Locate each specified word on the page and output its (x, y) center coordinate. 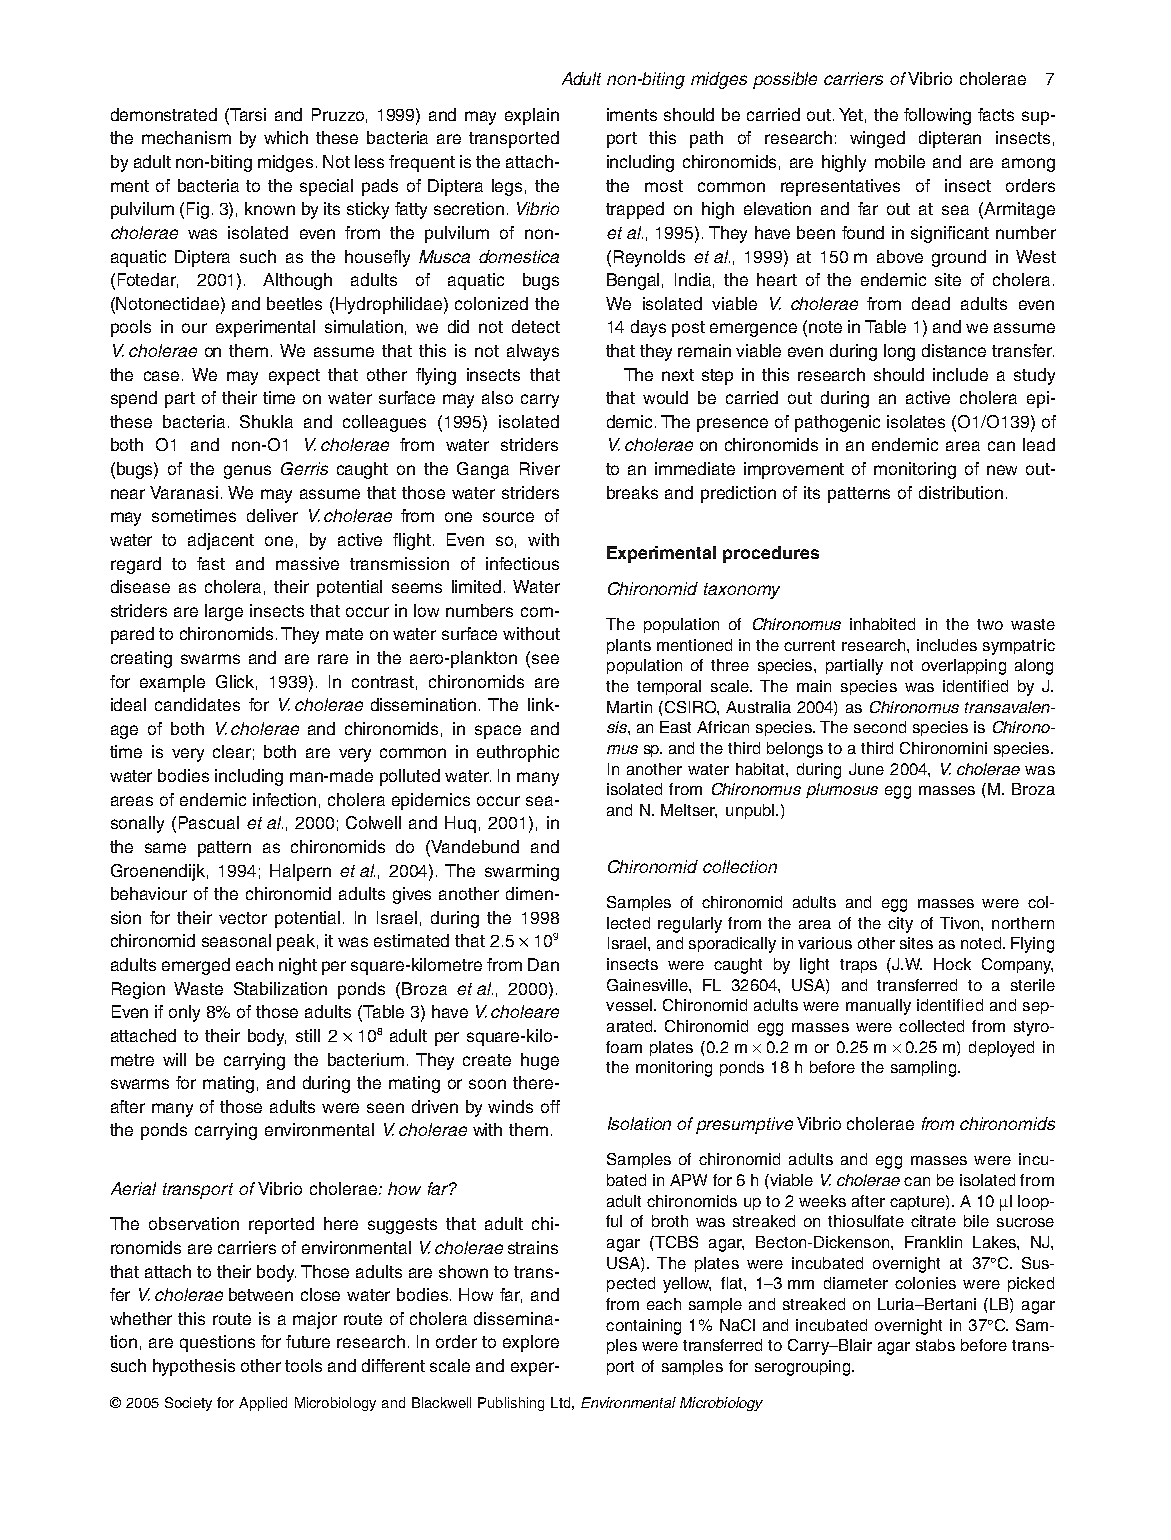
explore (531, 1343)
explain (532, 116)
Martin (629, 707)
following (937, 116)
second (880, 727)
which (286, 137)
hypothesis (194, 1367)
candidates (197, 704)
